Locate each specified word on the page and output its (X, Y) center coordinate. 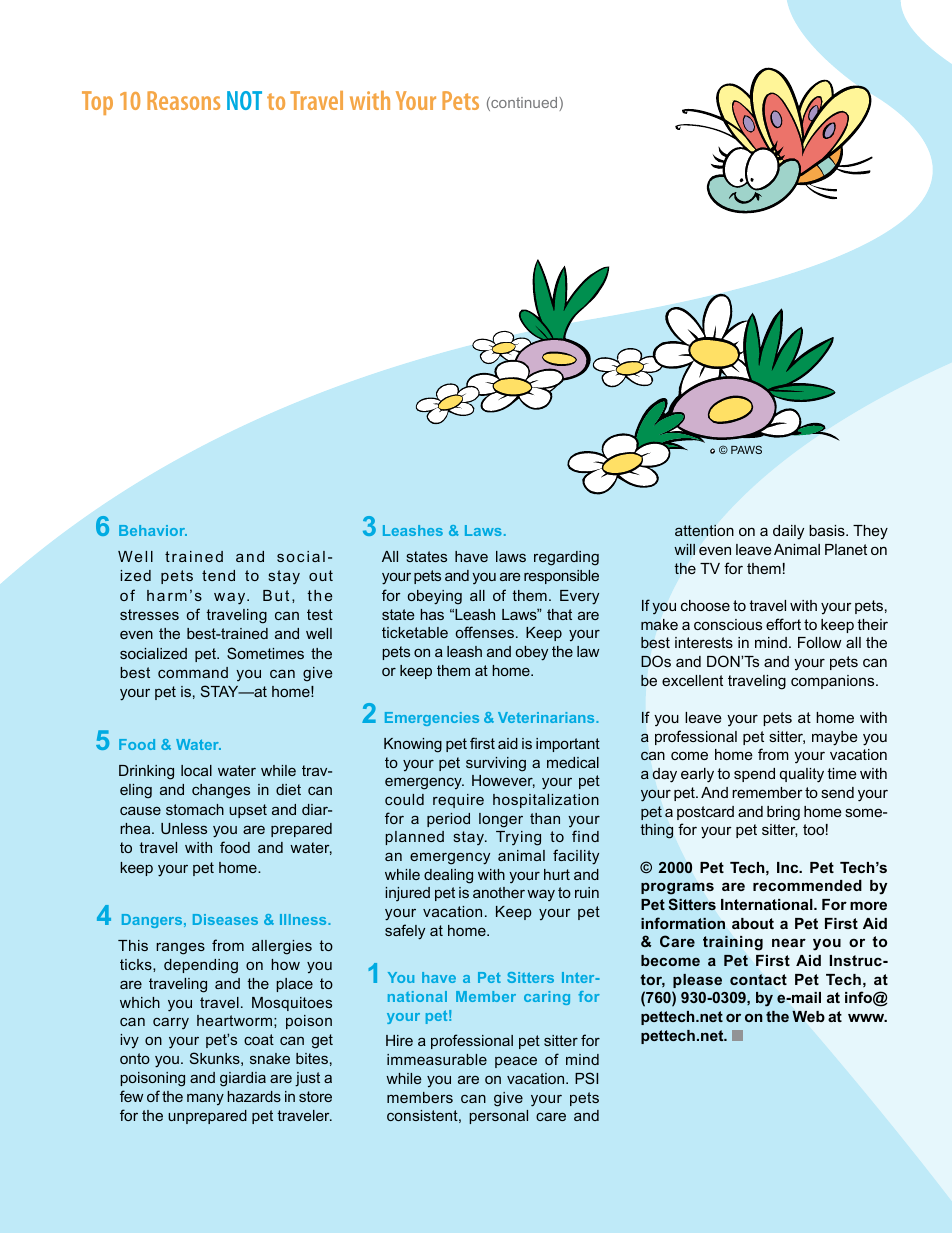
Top (97, 103)
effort (783, 624)
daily (788, 532)
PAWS (746, 449)
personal (498, 1117)
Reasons (183, 100)
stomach (195, 809)
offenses (485, 632)
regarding (566, 558)
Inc (789, 867)
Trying (518, 838)
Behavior (153, 530)
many (205, 1099)
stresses (149, 614)
